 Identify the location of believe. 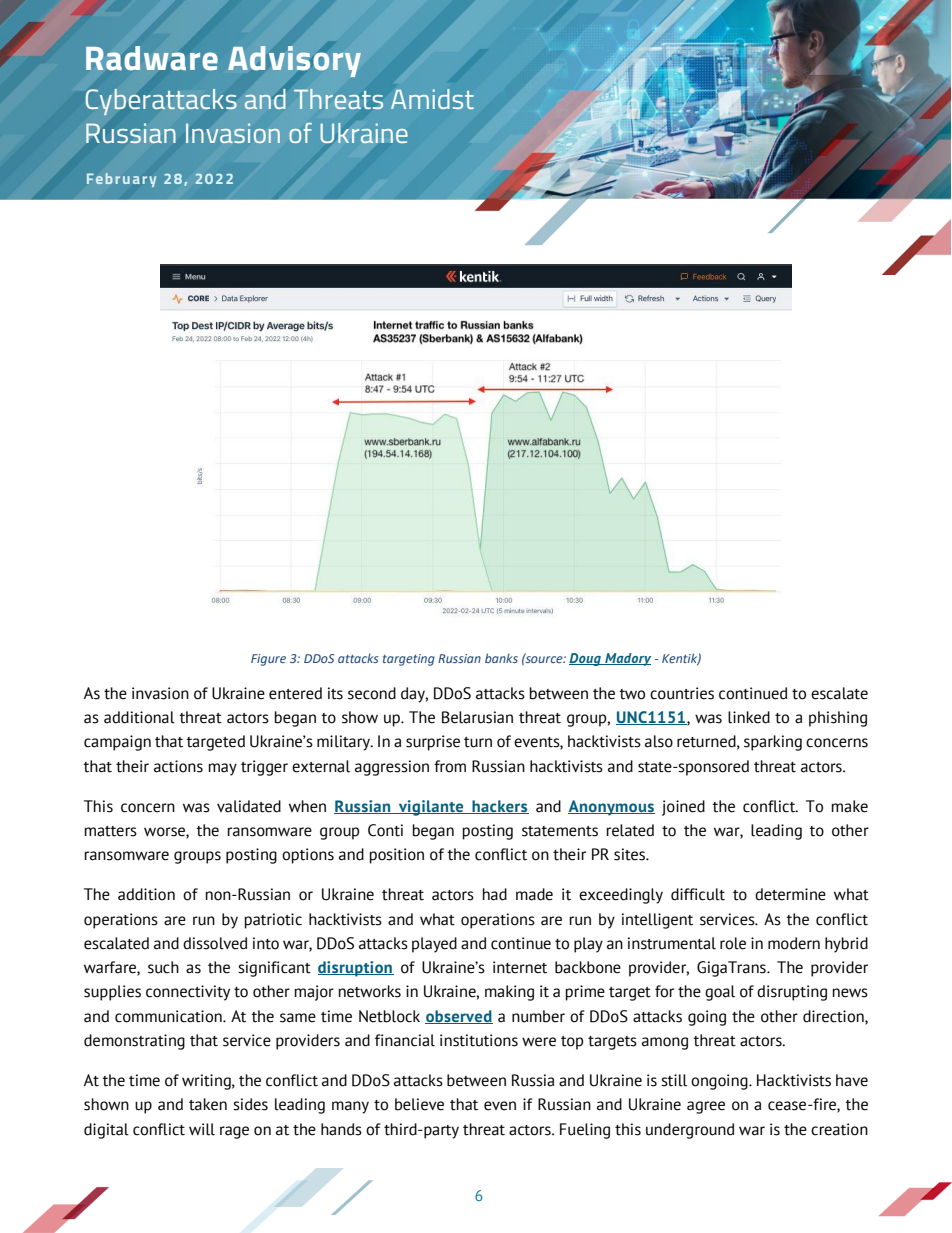
(419, 1104).
